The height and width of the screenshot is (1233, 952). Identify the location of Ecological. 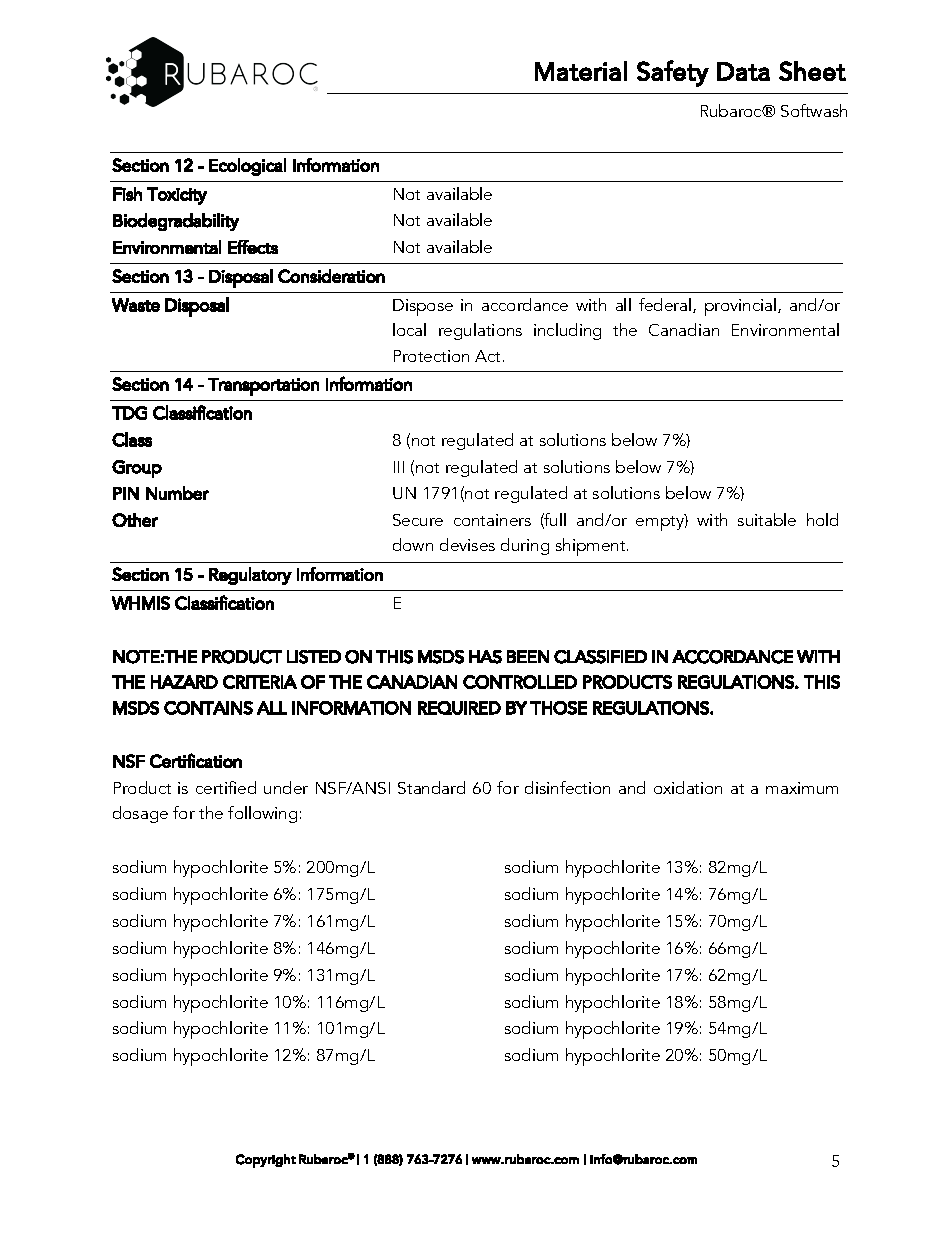
(247, 167).
